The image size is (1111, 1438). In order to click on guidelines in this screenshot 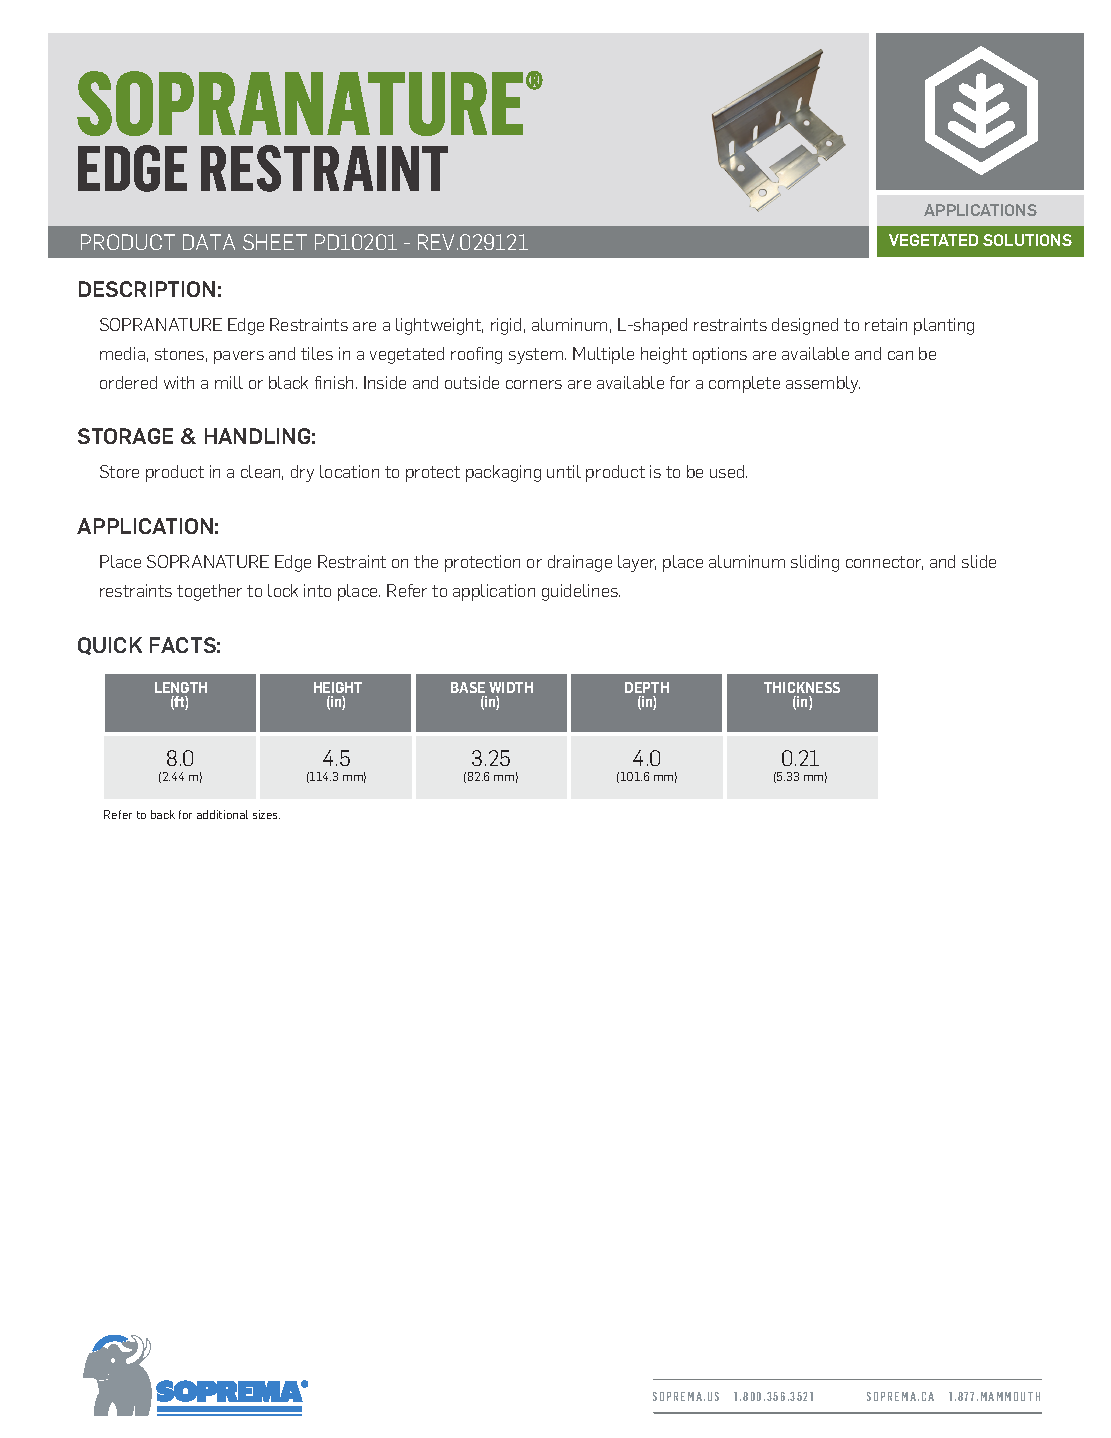, I will do `click(581, 592)`.
